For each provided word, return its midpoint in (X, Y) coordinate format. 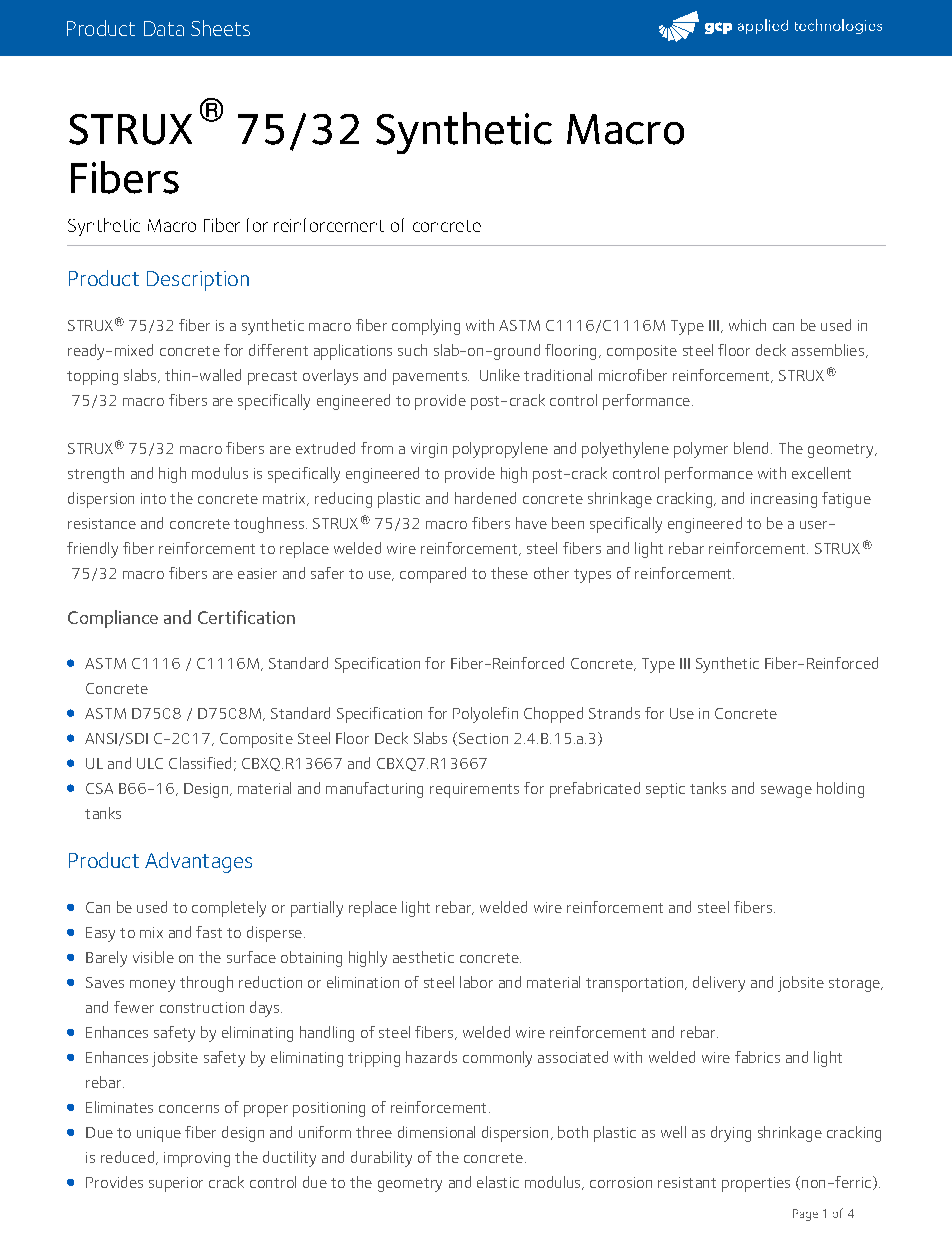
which (747, 325)
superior (176, 1184)
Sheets (220, 28)
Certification (246, 617)
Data (164, 28)
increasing (784, 500)
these (509, 573)
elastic (498, 1182)
